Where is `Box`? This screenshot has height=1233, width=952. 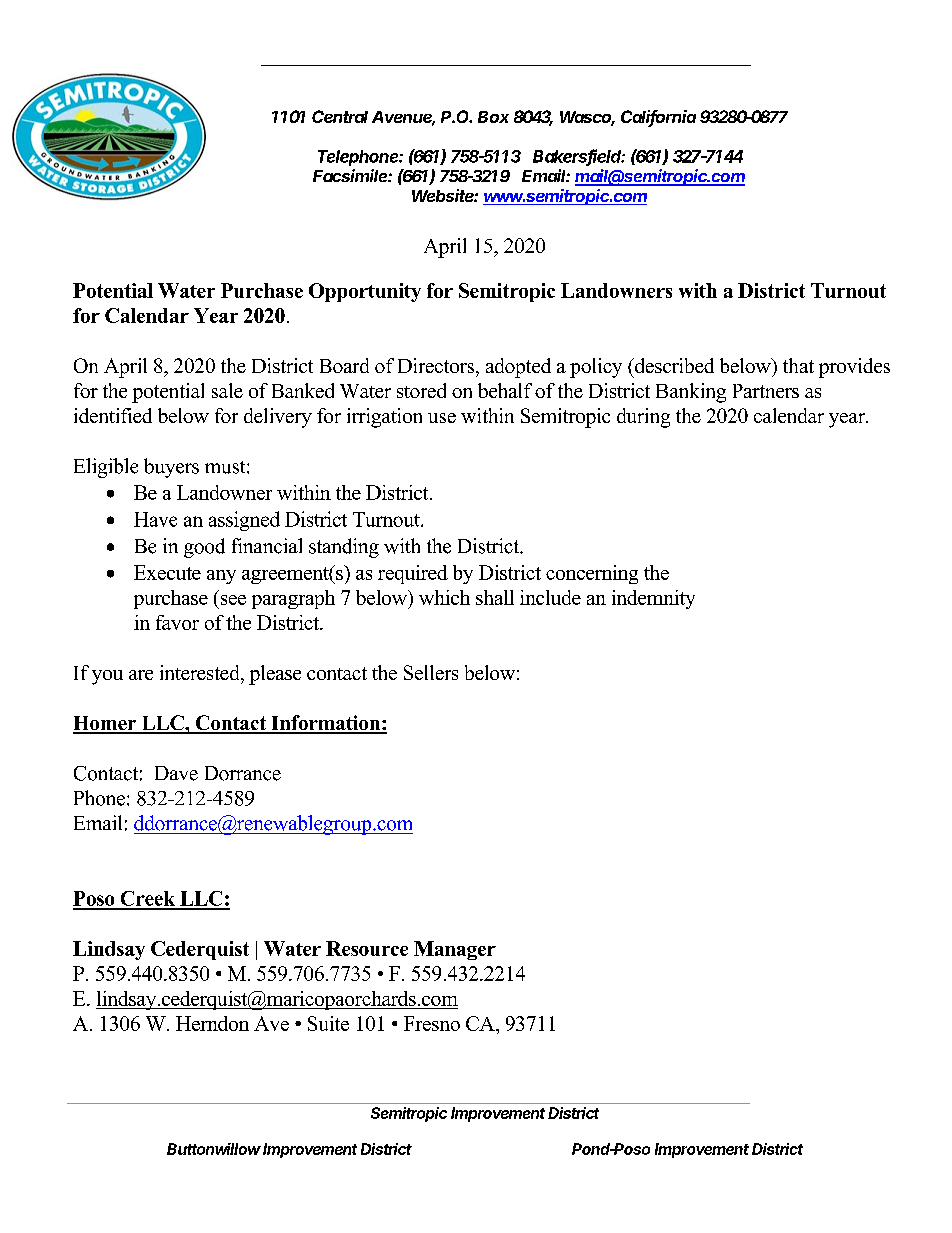
Box is located at coordinates (493, 117).
